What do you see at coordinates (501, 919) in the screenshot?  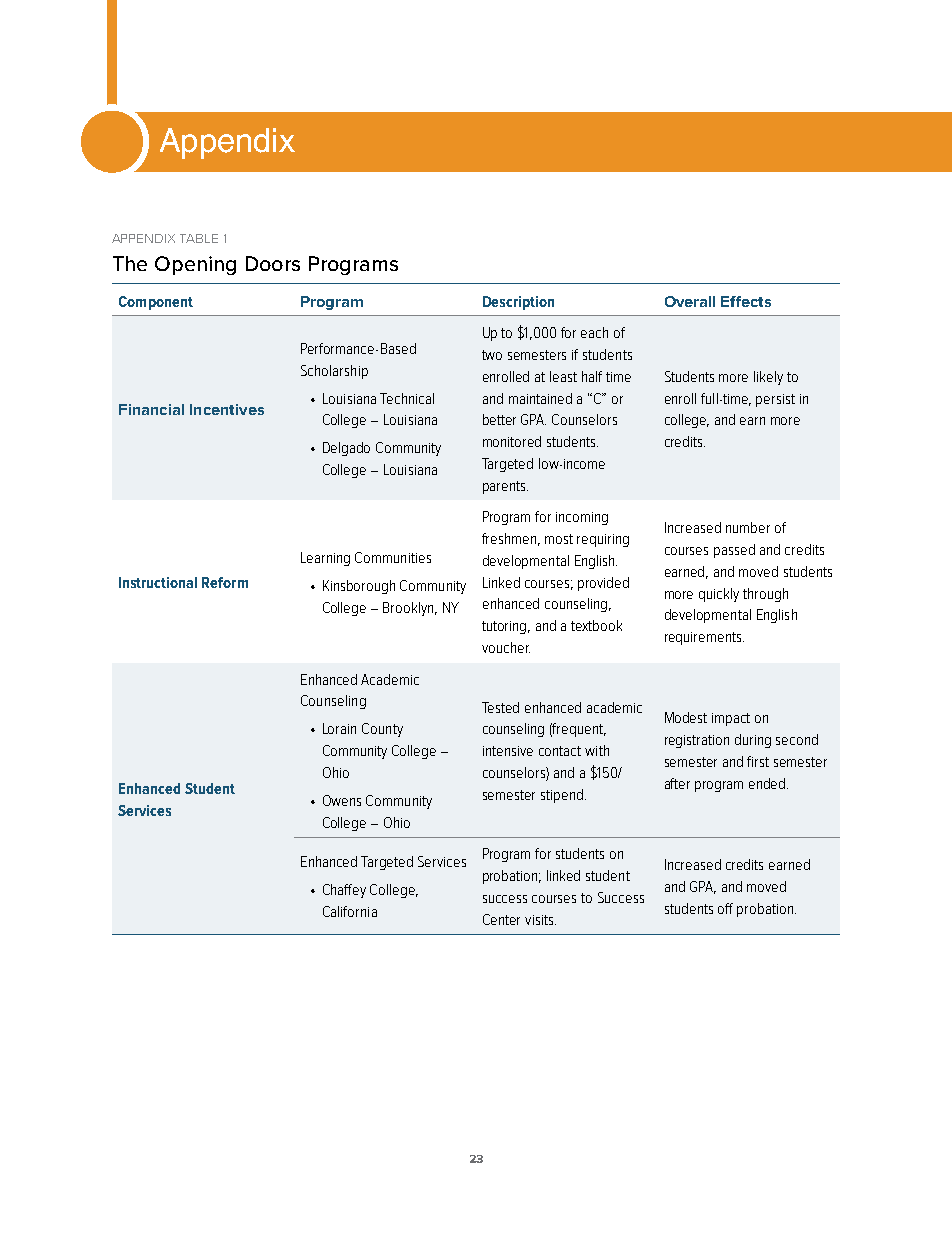 I see `Center` at bounding box center [501, 919].
